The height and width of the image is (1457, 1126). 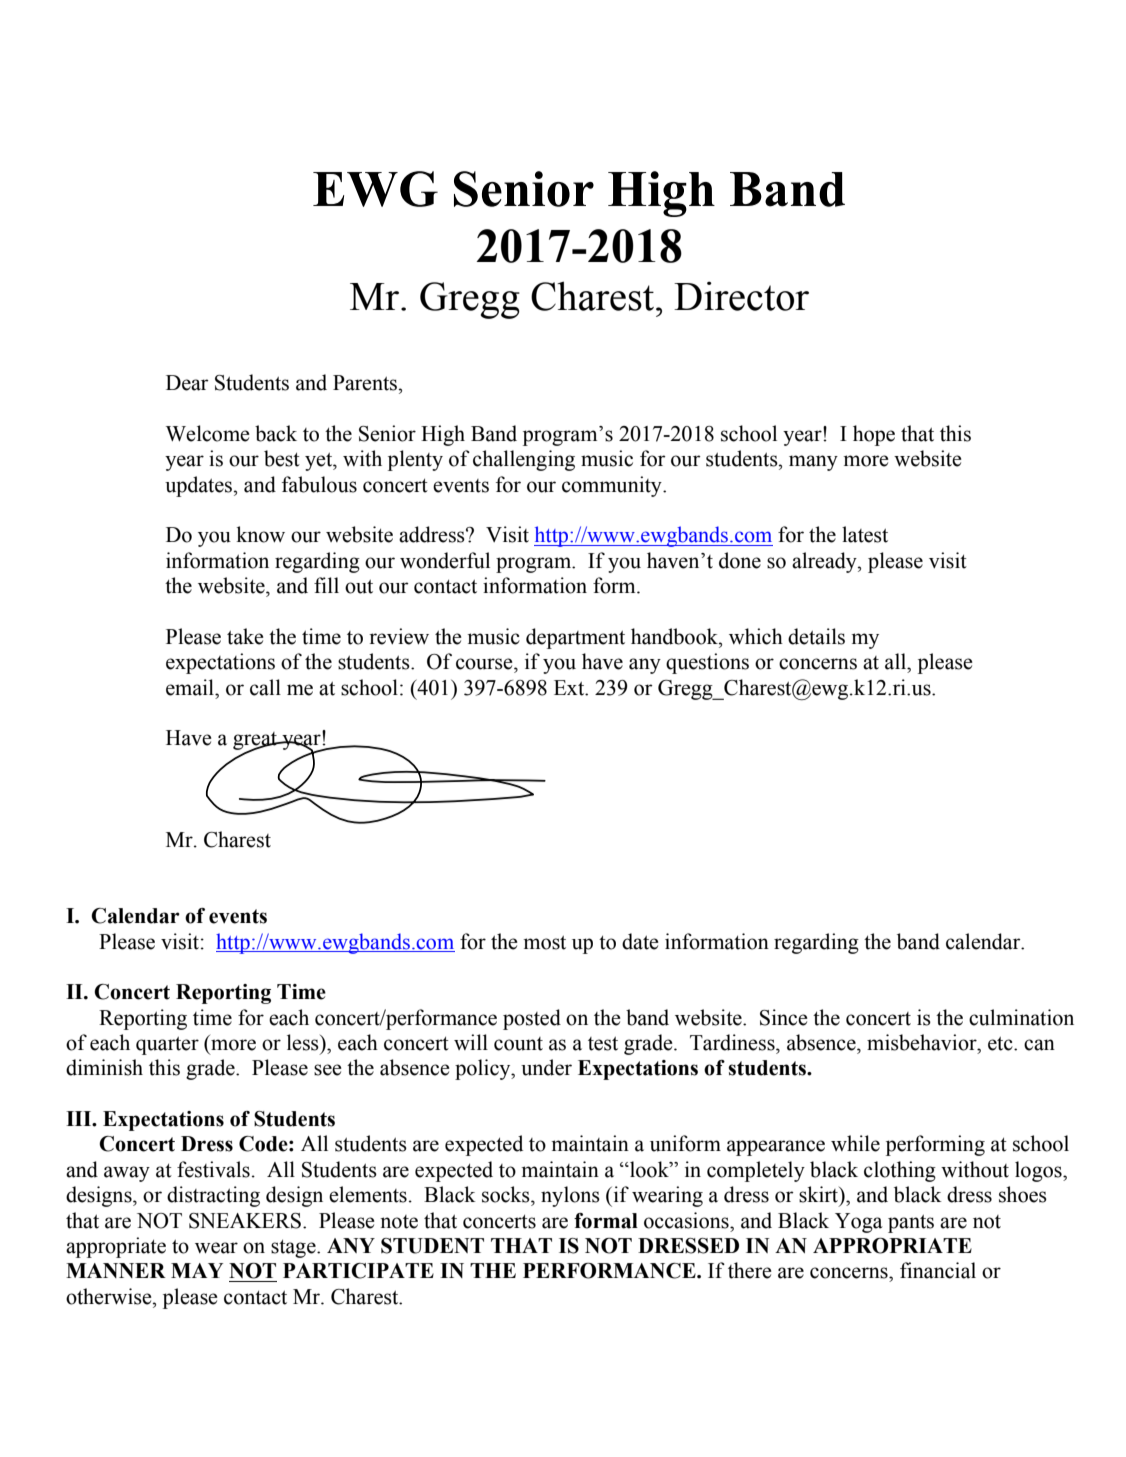 I want to click on Director, so click(x=741, y=296).
